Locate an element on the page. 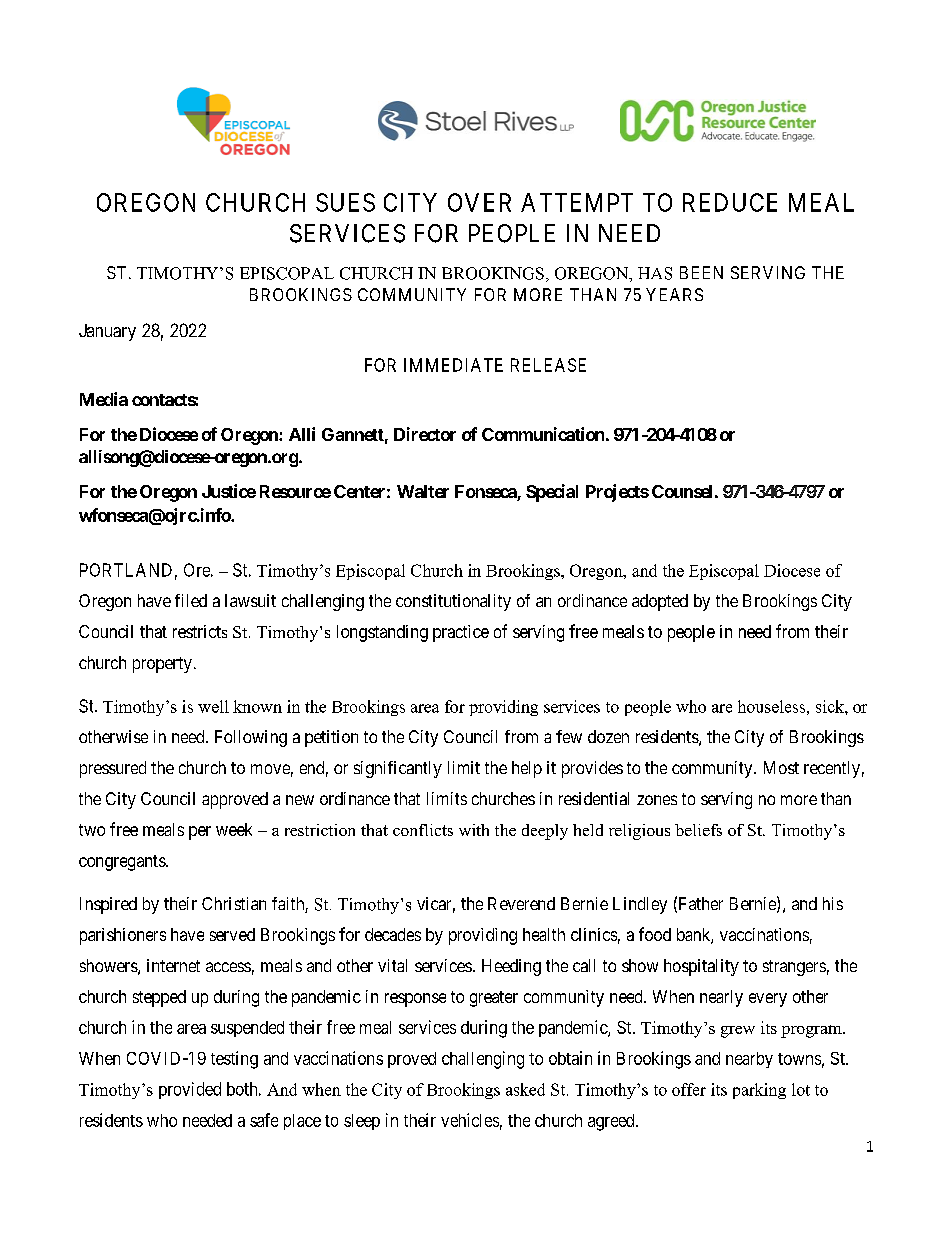  Counsel is located at coordinates (682, 491).
